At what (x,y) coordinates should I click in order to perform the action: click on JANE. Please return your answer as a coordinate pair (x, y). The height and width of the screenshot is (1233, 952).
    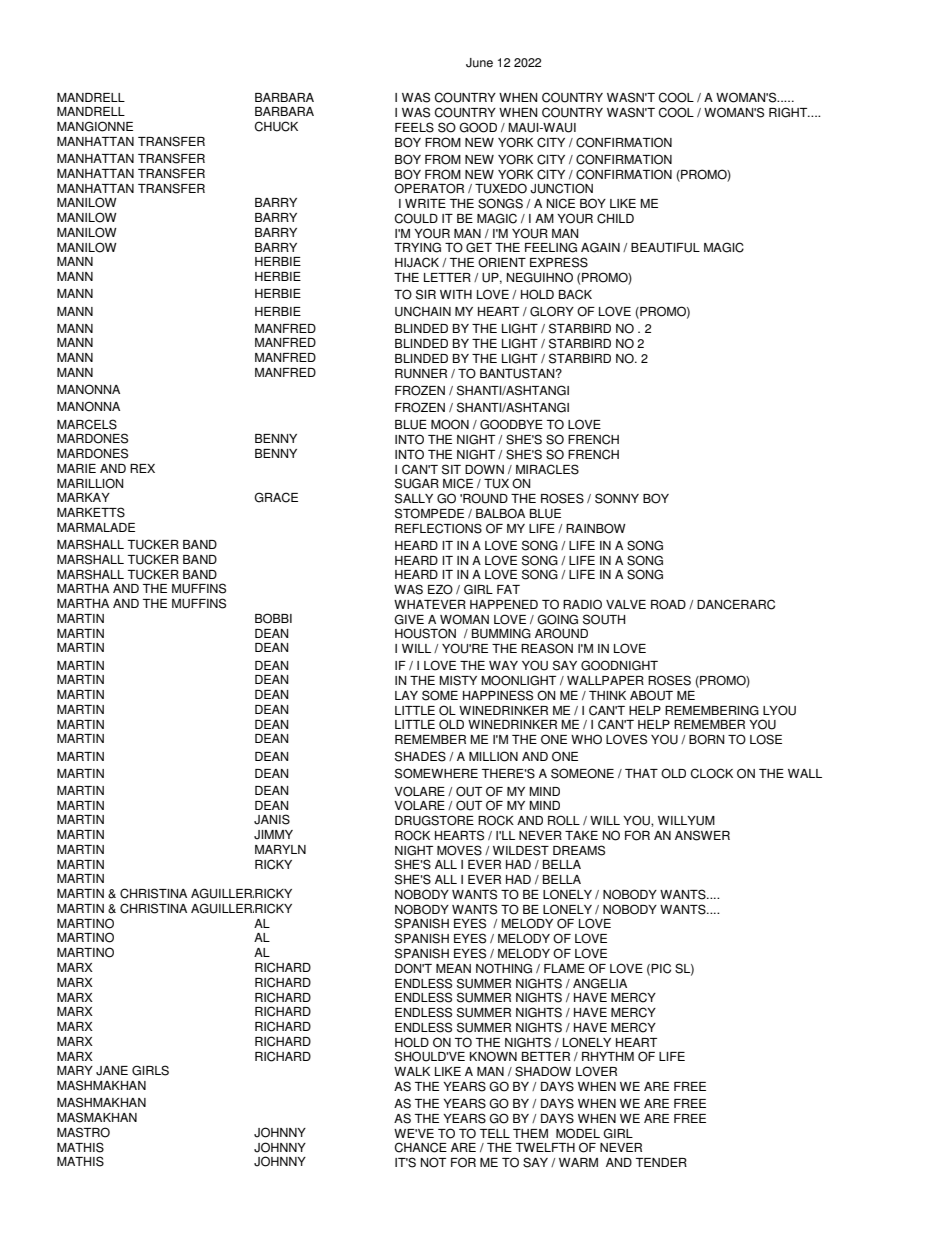
    Looking at the image, I should click on (112, 1071).
